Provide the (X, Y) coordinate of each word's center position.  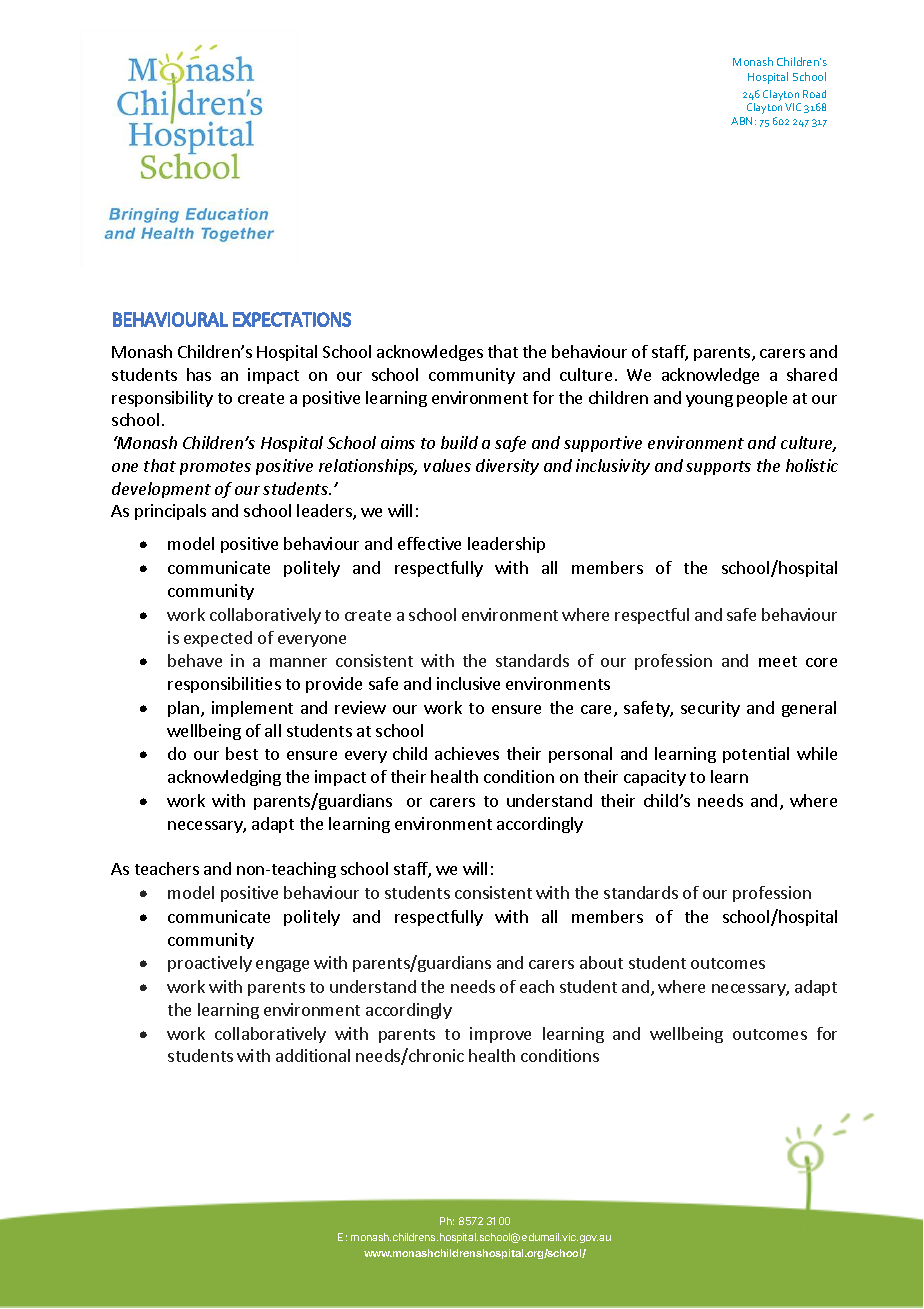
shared (812, 374)
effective (429, 543)
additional (313, 1055)
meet (778, 661)
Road (814, 94)
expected (218, 639)
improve (500, 1035)
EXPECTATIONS (292, 319)
